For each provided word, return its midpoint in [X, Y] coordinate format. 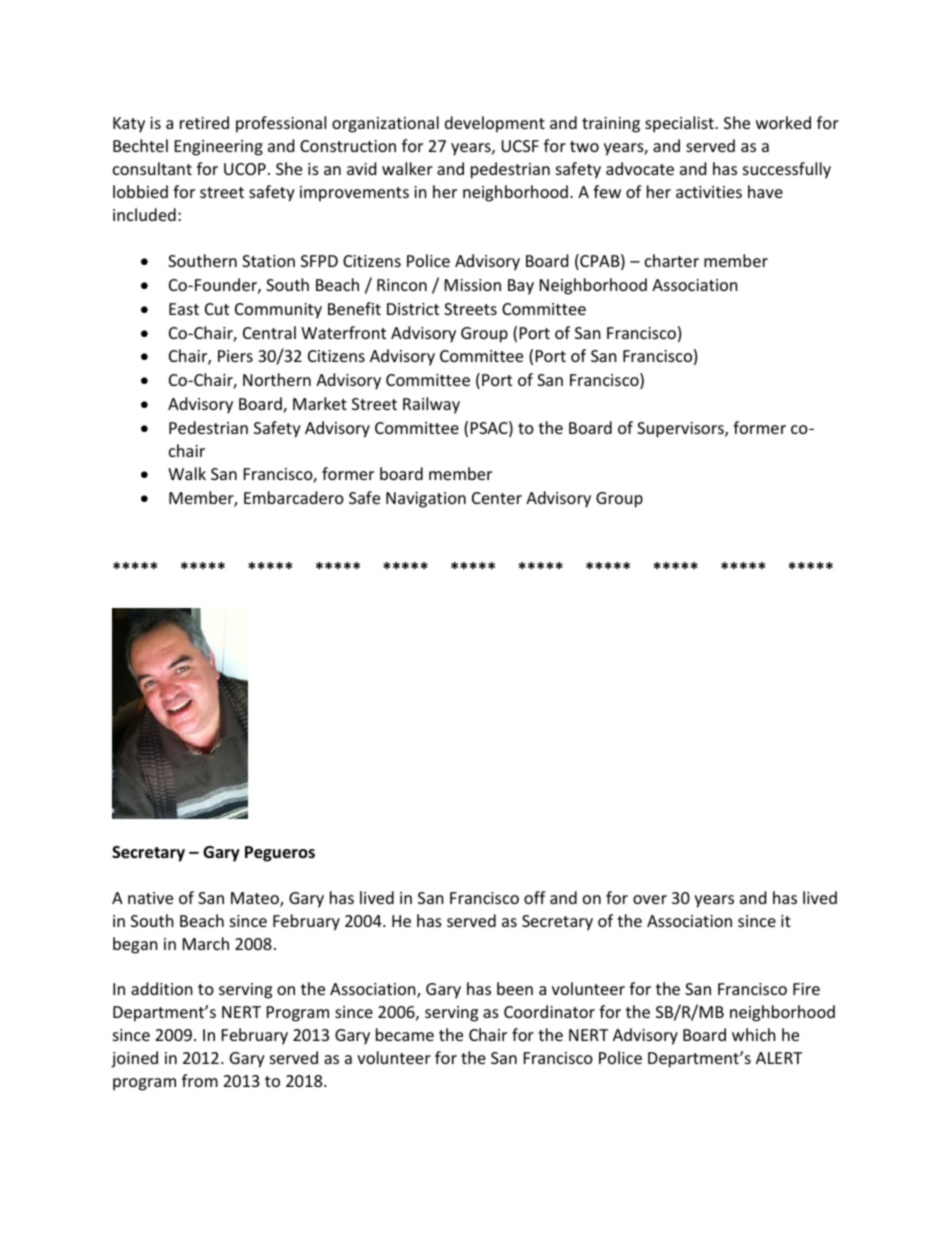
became [405, 1034]
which [754, 1034]
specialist [680, 124]
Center [497, 498]
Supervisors [681, 430]
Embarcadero [294, 497]
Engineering [219, 148]
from [200, 1080]
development [495, 124]
